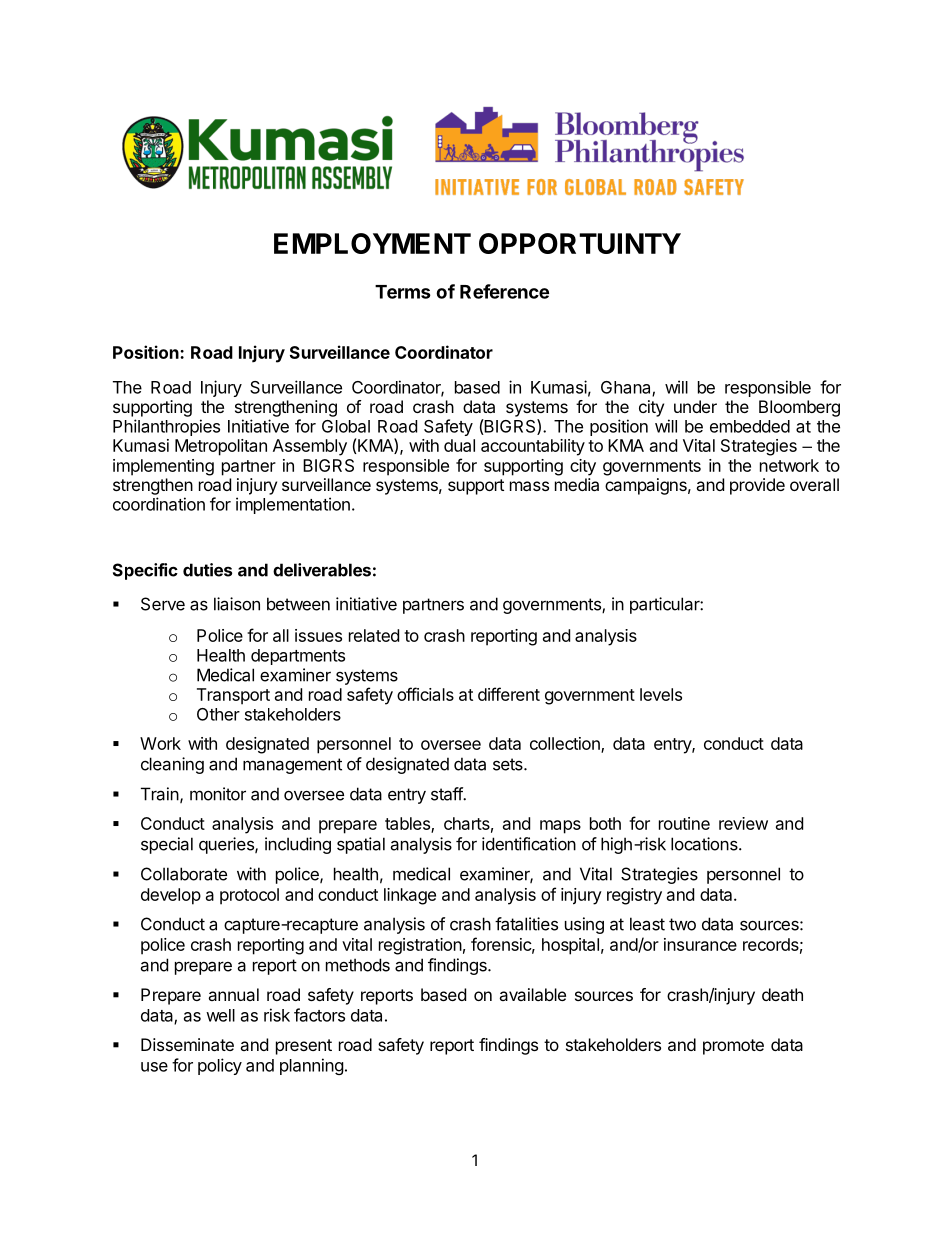  I want to click on EMPLOYMENT, so click(372, 243).
